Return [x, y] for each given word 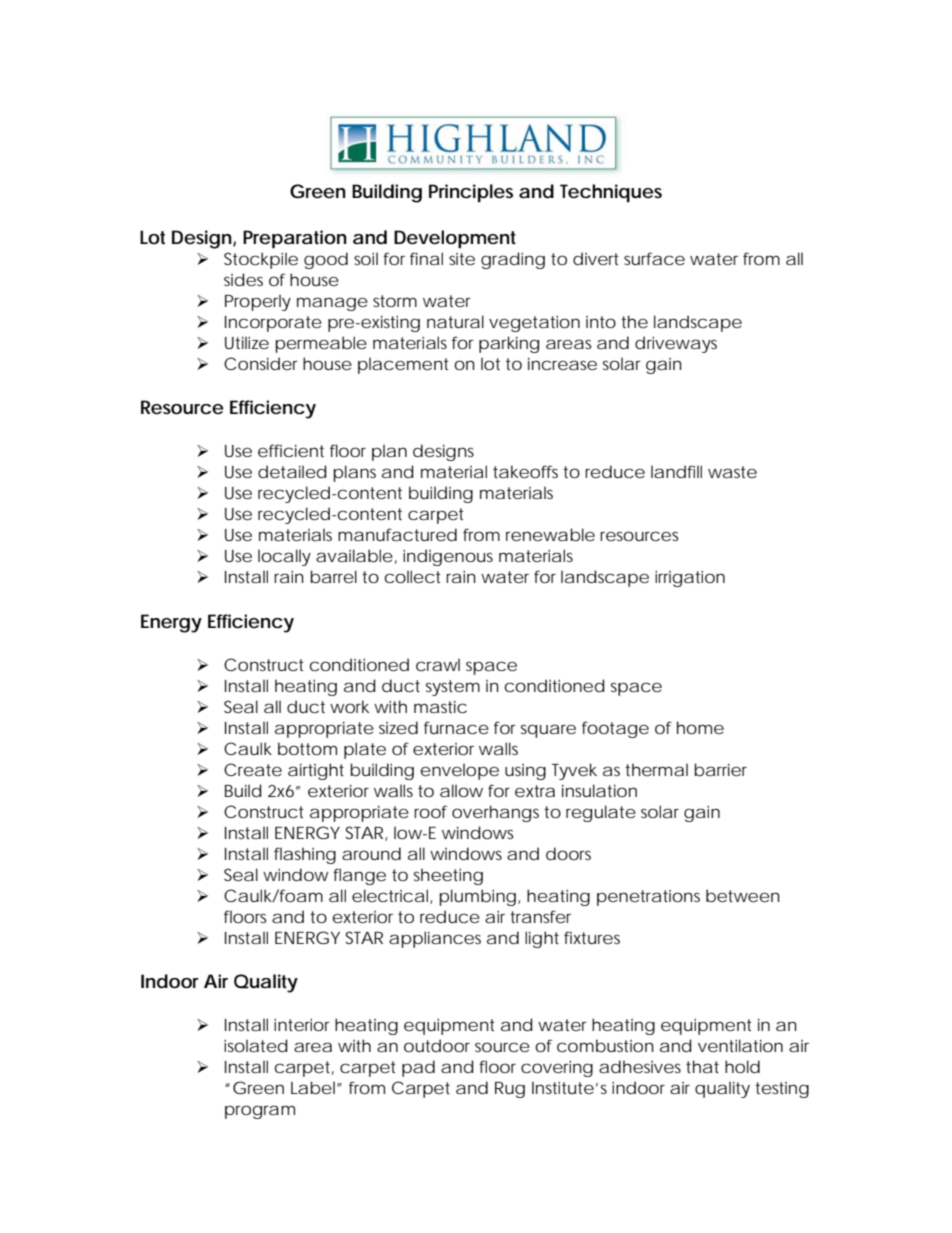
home [700, 727]
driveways [676, 344]
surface [654, 258]
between [743, 896]
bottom [307, 748]
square [548, 731]
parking [509, 344]
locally [284, 557]
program [260, 1112]
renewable [550, 534]
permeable [321, 344]
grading [513, 260]
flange [359, 876]
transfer [540, 916]
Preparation [295, 239]
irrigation [690, 578]
